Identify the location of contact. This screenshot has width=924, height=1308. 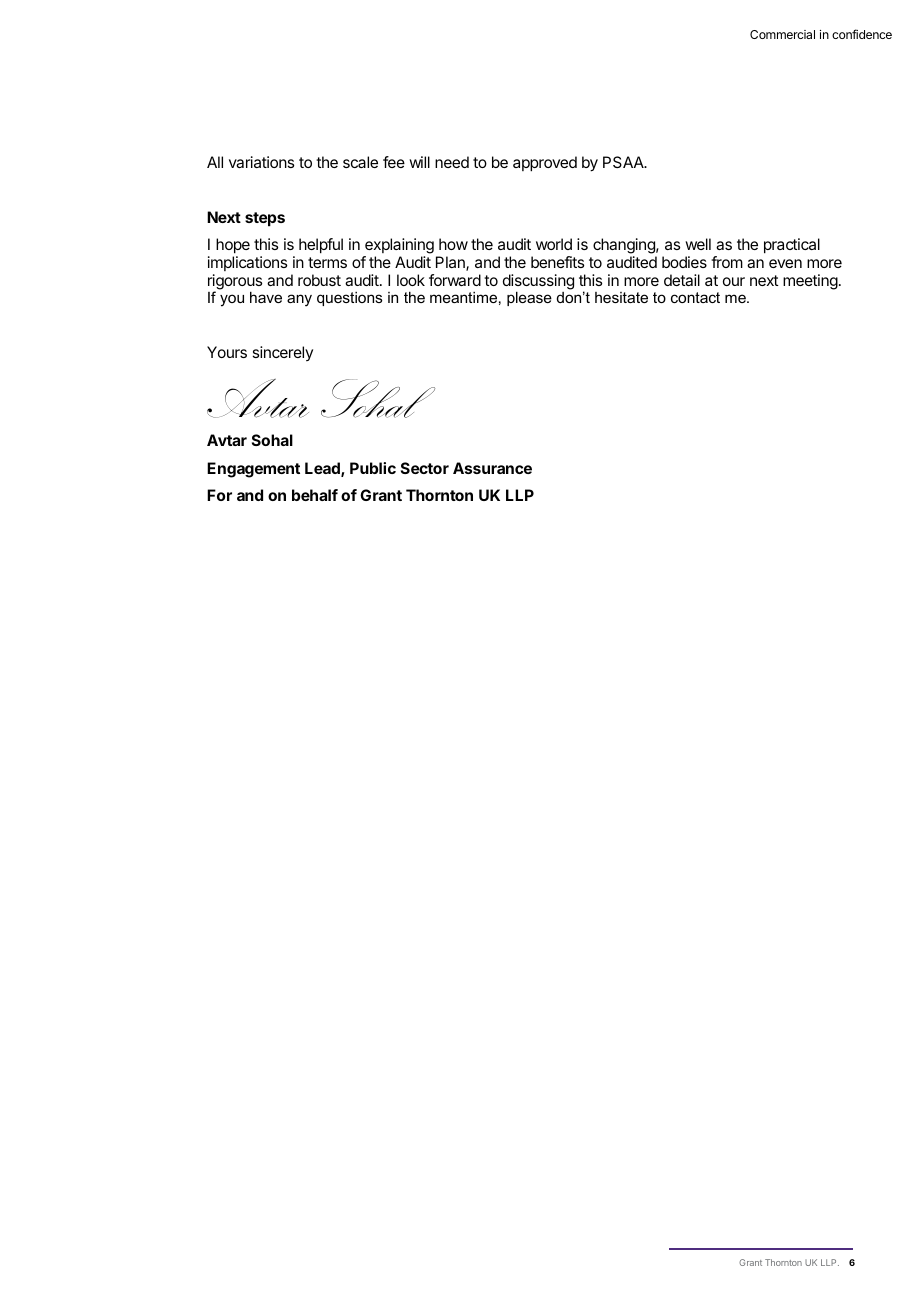
(695, 297).
